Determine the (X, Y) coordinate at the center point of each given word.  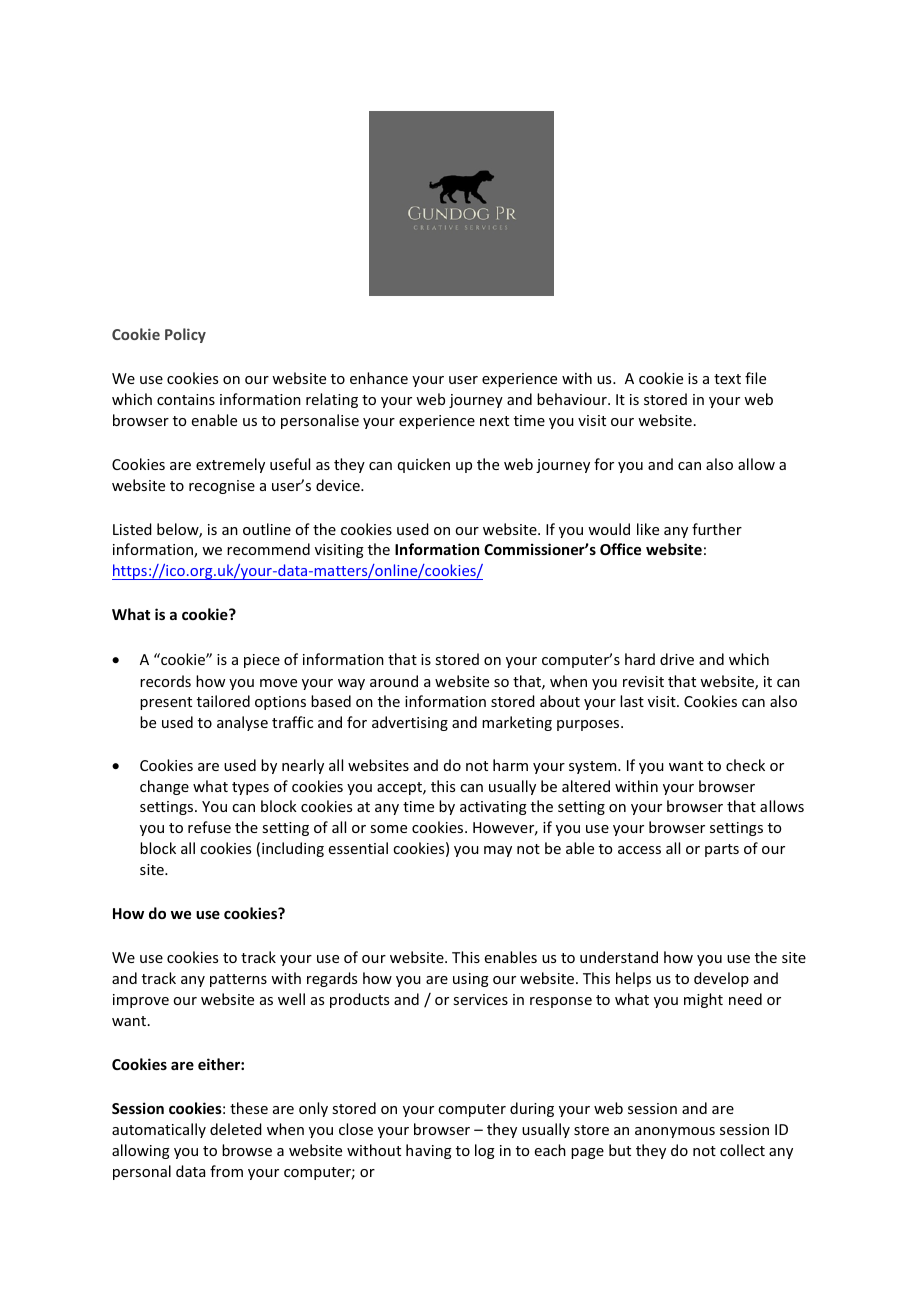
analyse (242, 723)
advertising (410, 723)
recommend (268, 549)
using (471, 980)
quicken (424, 465)
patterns (238, 980)
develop (721, 979)
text (727, 379)
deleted (236, 1129)
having (429, 1151)
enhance (379, 378)
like (648, 529)
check (745, 765)
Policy (185, 335)
